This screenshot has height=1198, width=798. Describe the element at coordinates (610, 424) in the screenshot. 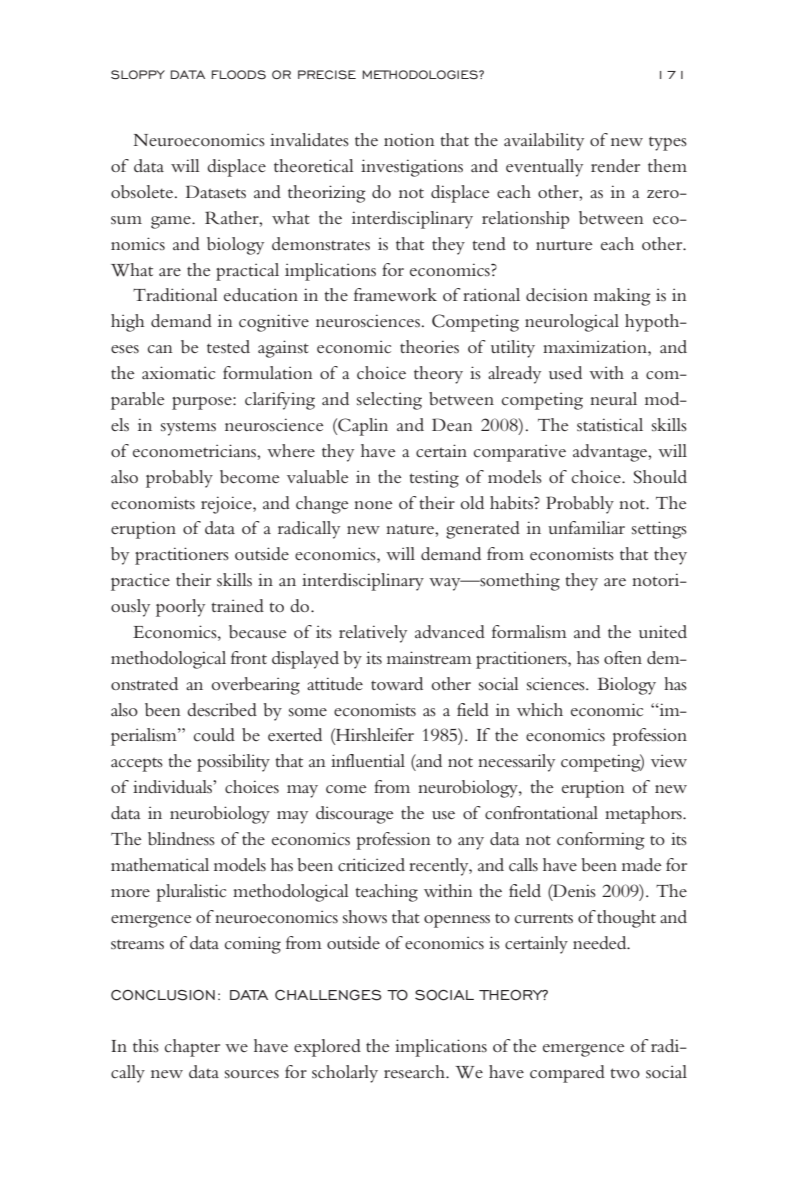

I see `statistical` at that location.
